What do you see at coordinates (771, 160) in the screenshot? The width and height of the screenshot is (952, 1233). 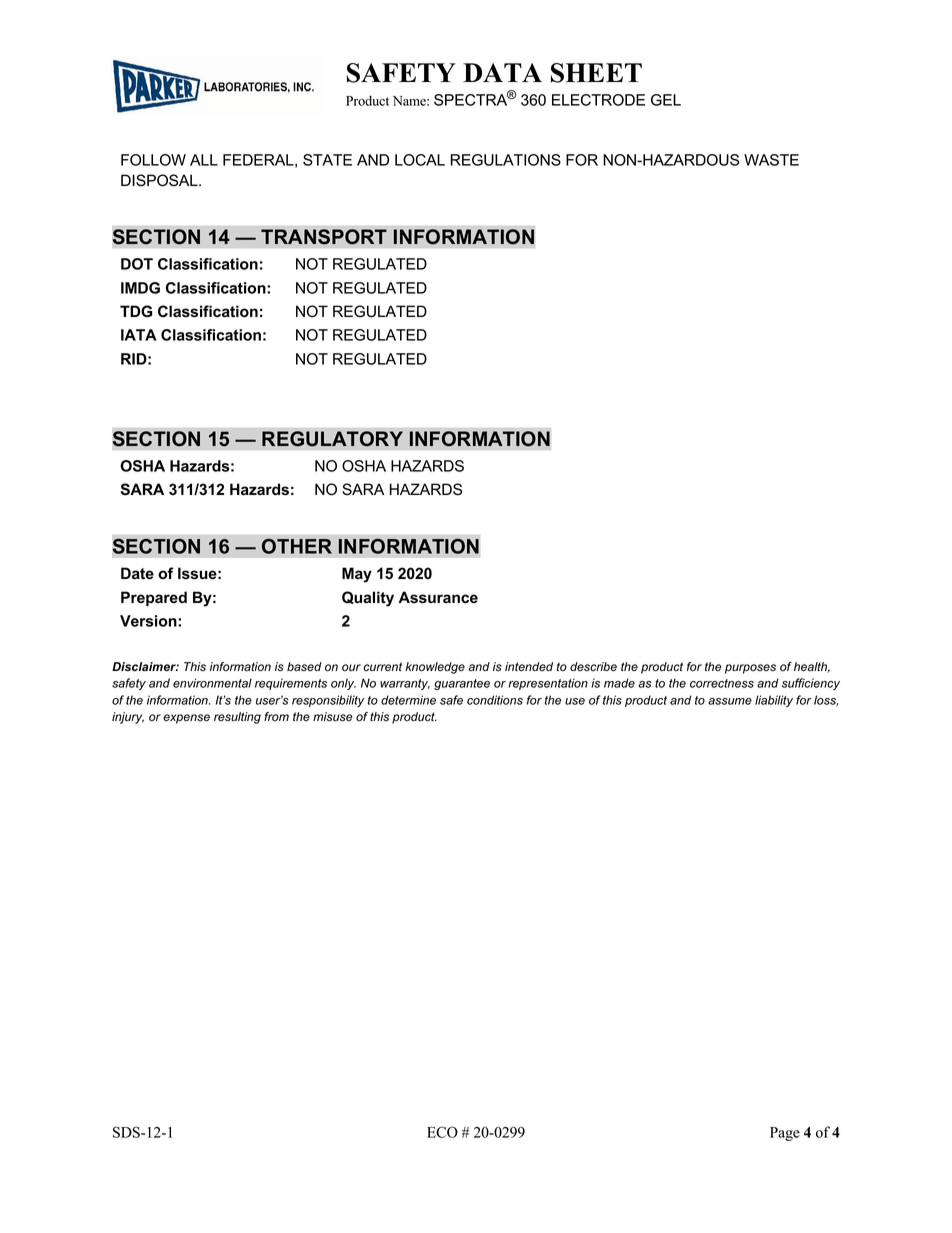 I see `WASTE` at bounding box center [771, 160].
